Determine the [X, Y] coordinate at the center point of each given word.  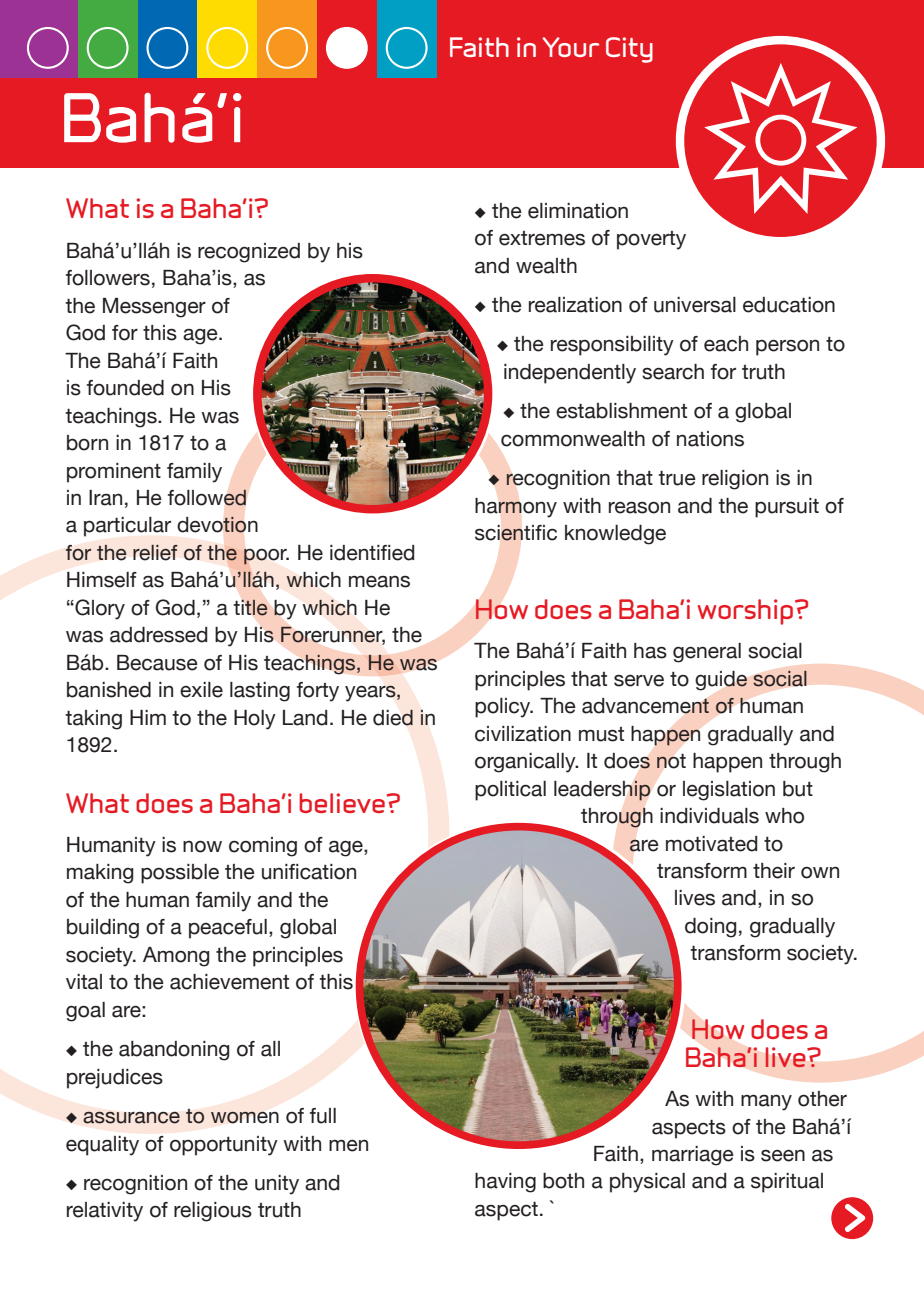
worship [745, 612]
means [379, 581]
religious [213, 1212]
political [510, 791]
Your [570, 47]
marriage [693, 1156]
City [629, 50]
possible [180, 874]
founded [125, 388]
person [787, 347]
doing [711, 928]
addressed [158, 635]
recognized [249, 253]
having [505, 1183]
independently [570, 374]
